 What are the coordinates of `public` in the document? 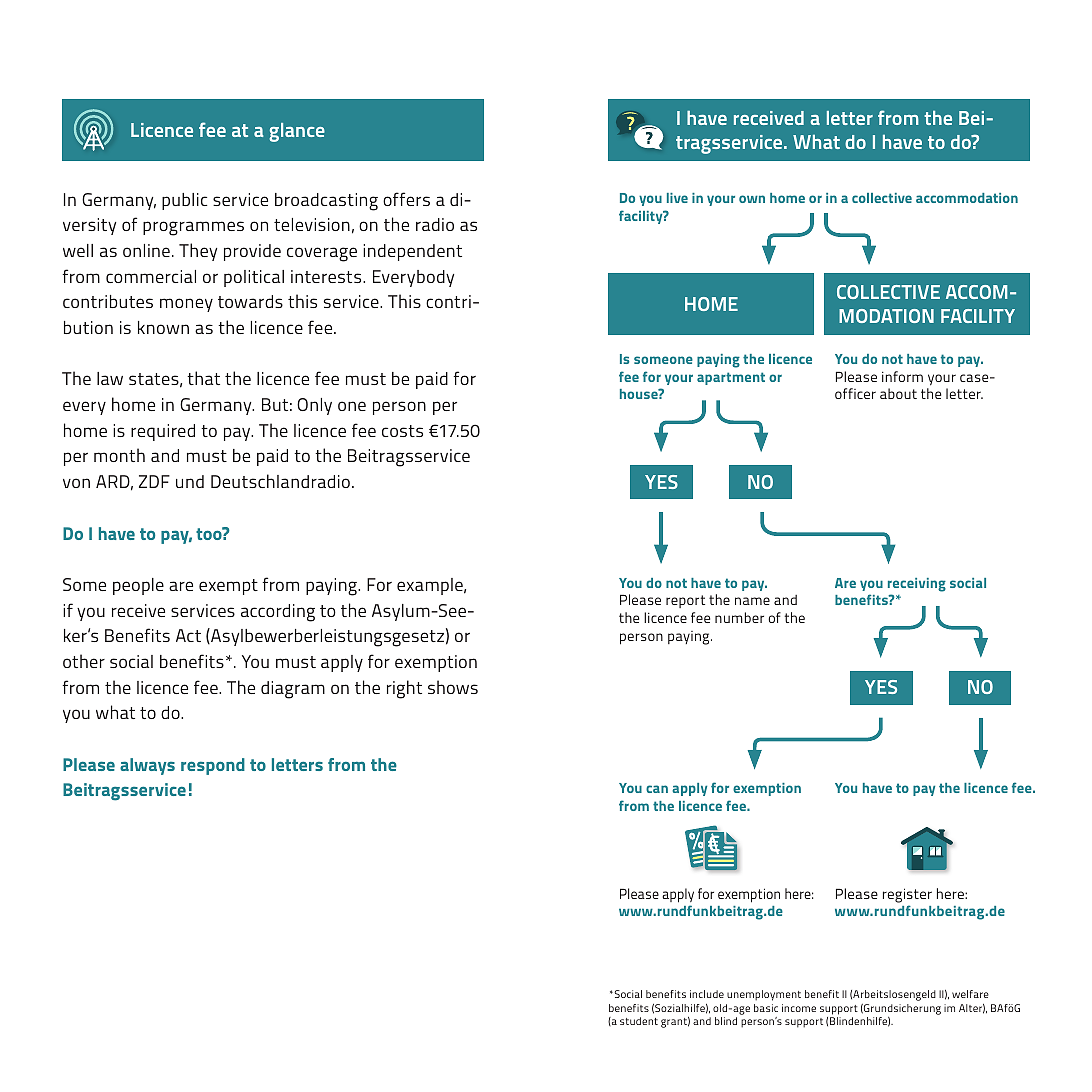 It's located at (184, 201).
